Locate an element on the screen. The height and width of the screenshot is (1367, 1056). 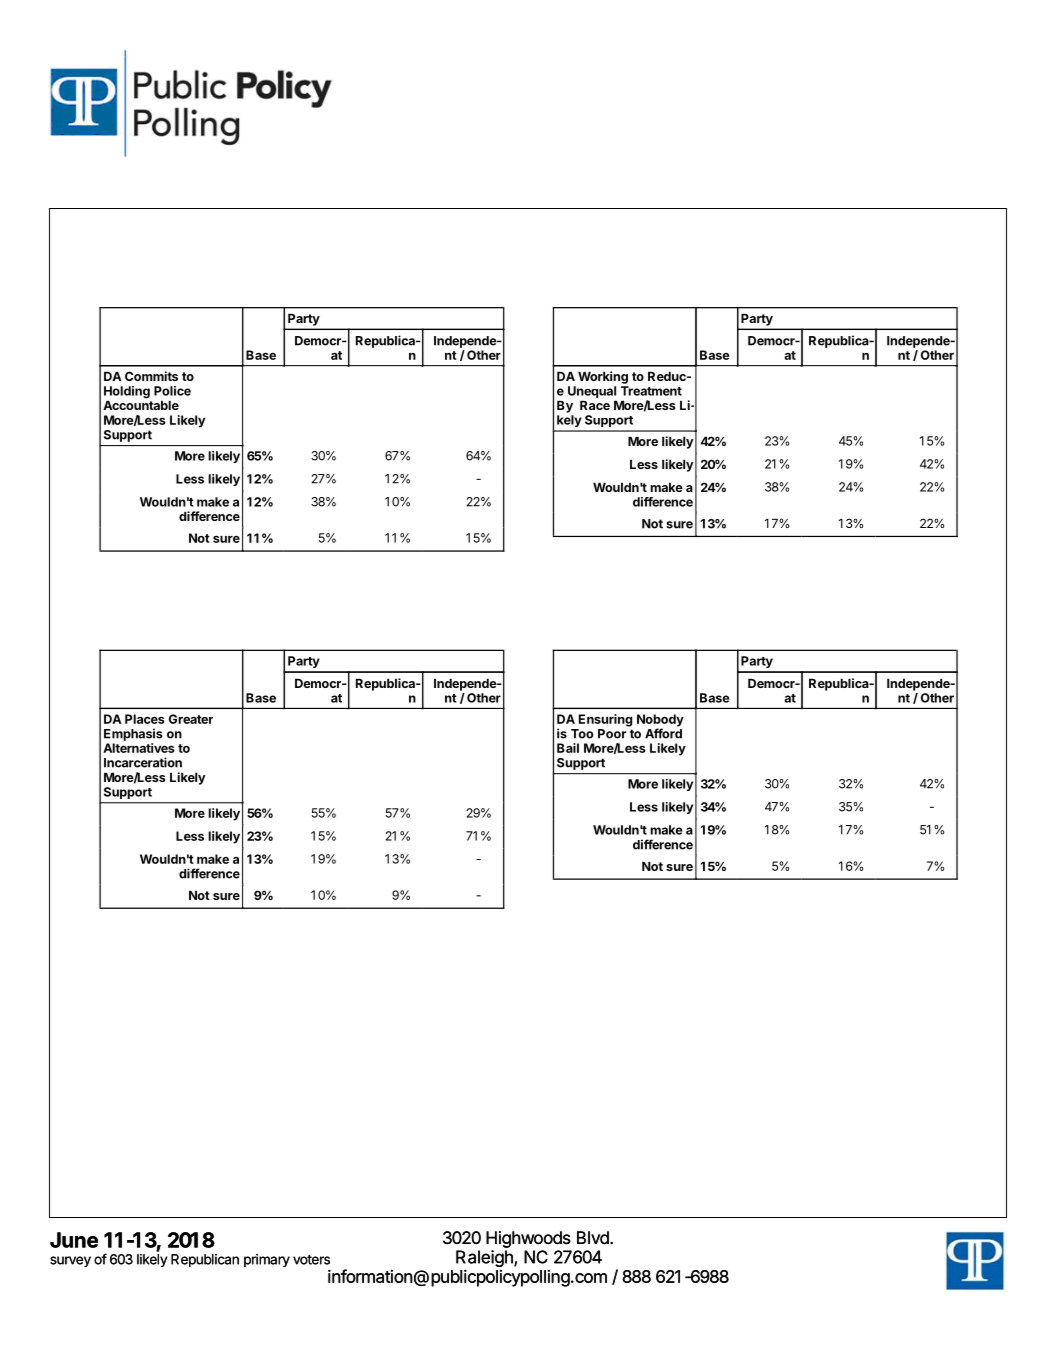
voters is located at coordinates (311, 1260).
